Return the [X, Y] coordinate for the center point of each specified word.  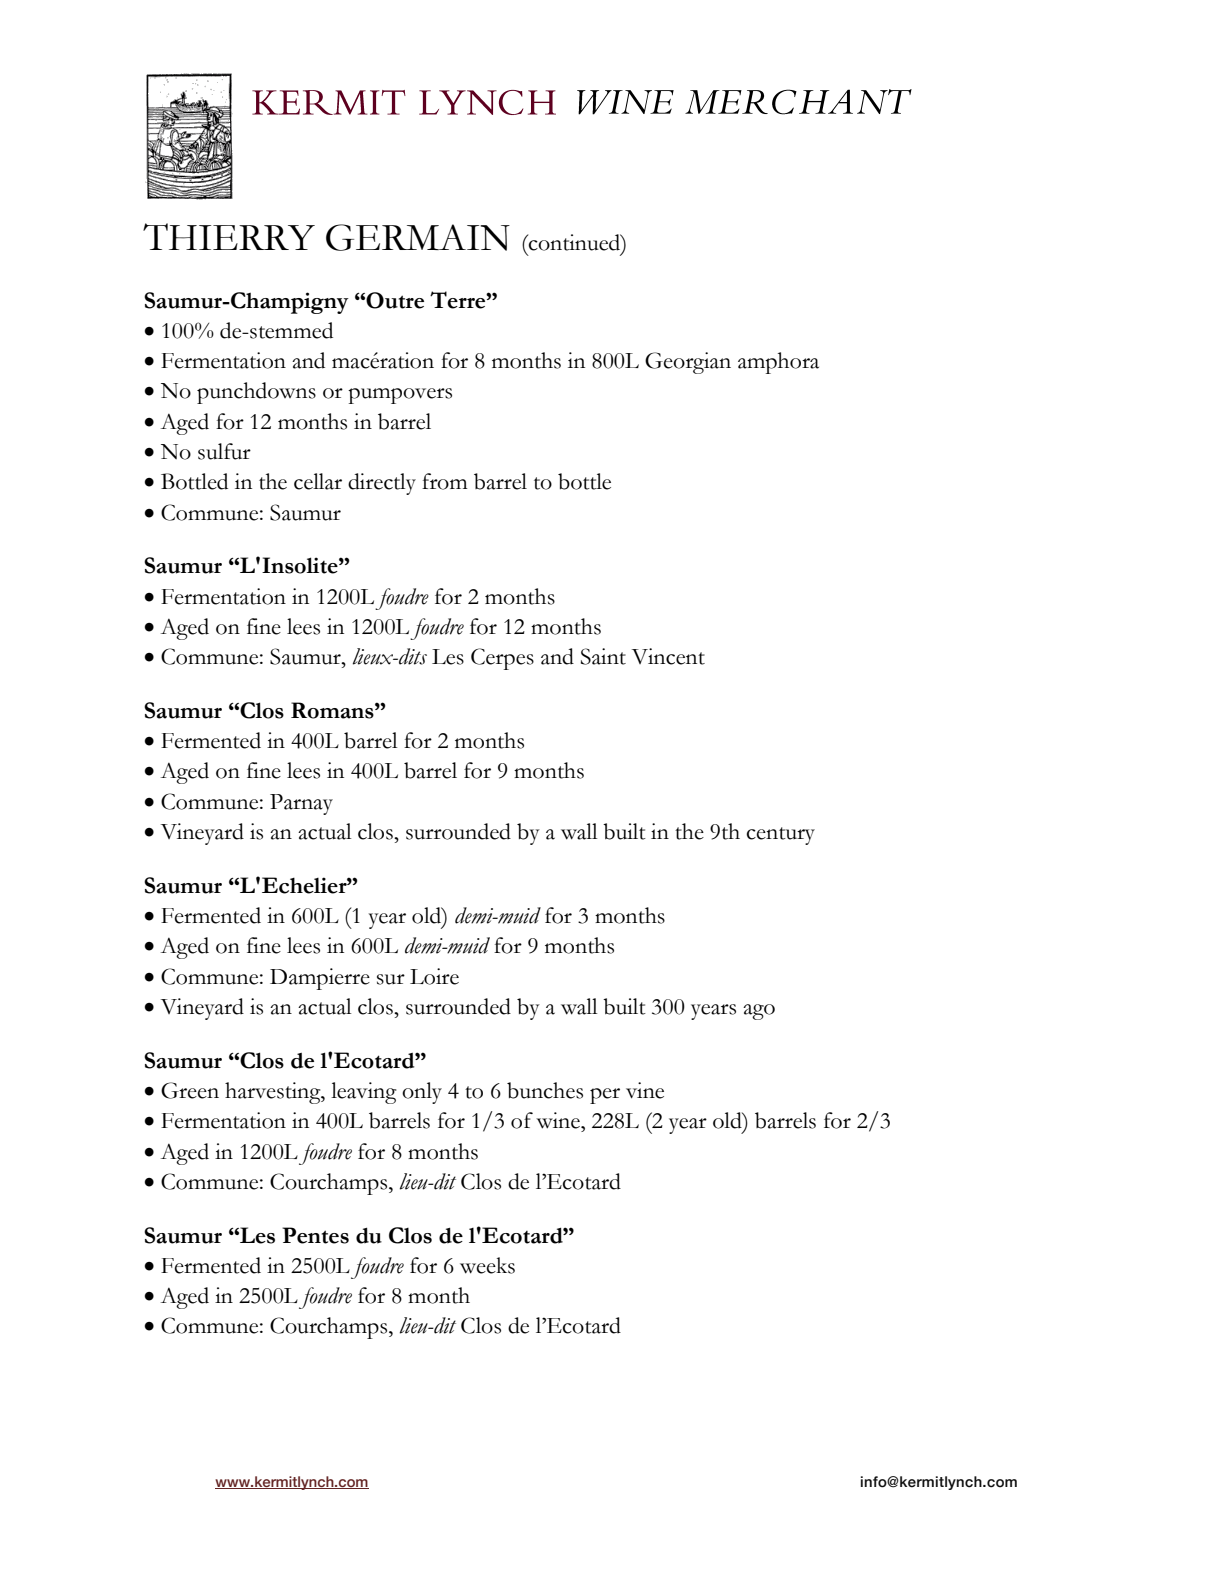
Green [190, 1090]
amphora [778, 363]
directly [382, 484]
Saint [603, 656]
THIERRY [229, 236]
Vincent [668, 656]
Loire [434, 976]
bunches [545, 1090]
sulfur [224, 451]
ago [759, 1012]
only [422, 1093]
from [445, 481]
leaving [364, 1093]
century [780, 836]
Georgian [688, 363]
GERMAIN [418, 237]
